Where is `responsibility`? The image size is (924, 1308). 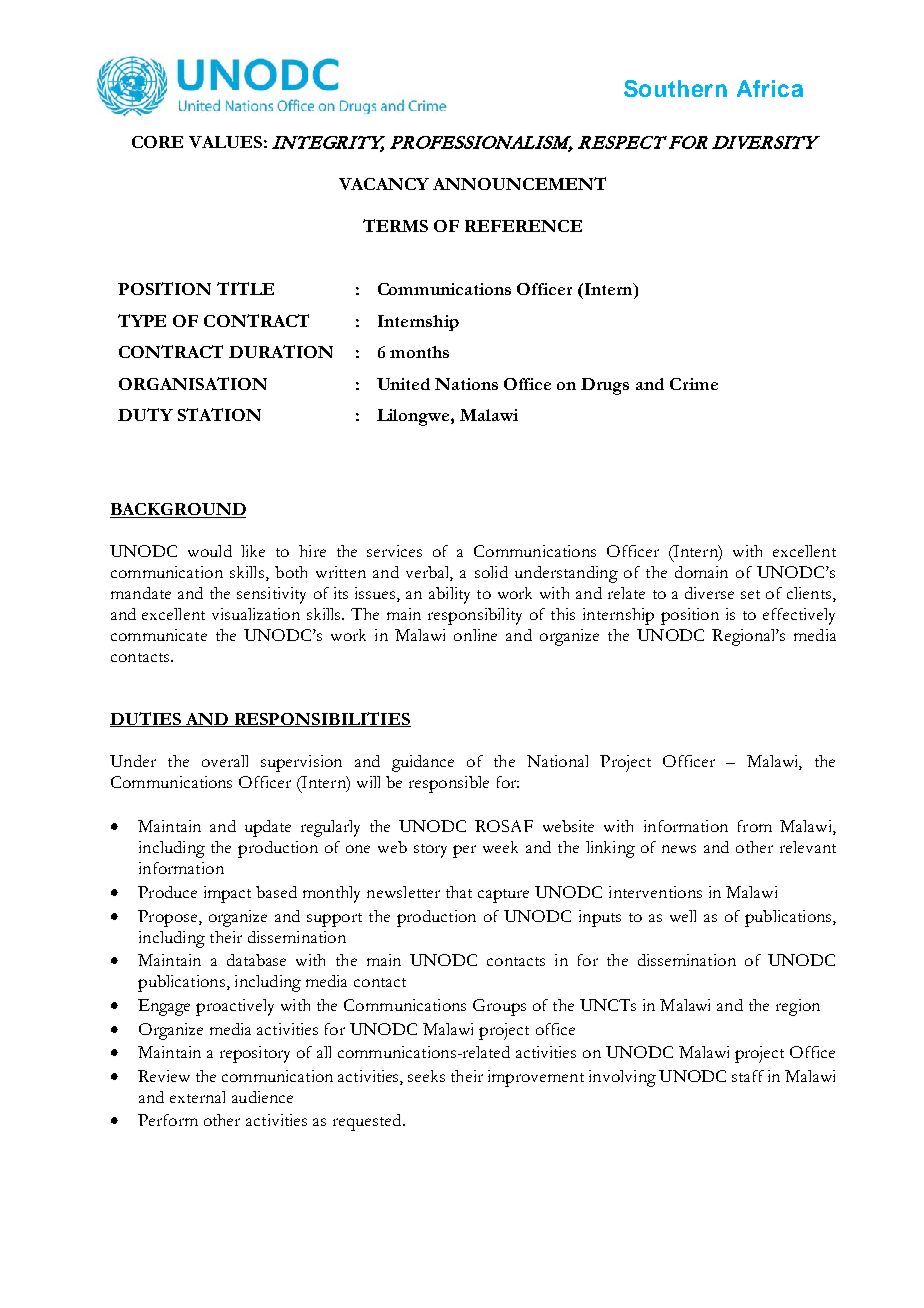
responsibility is located at coordinates (475, 616).
